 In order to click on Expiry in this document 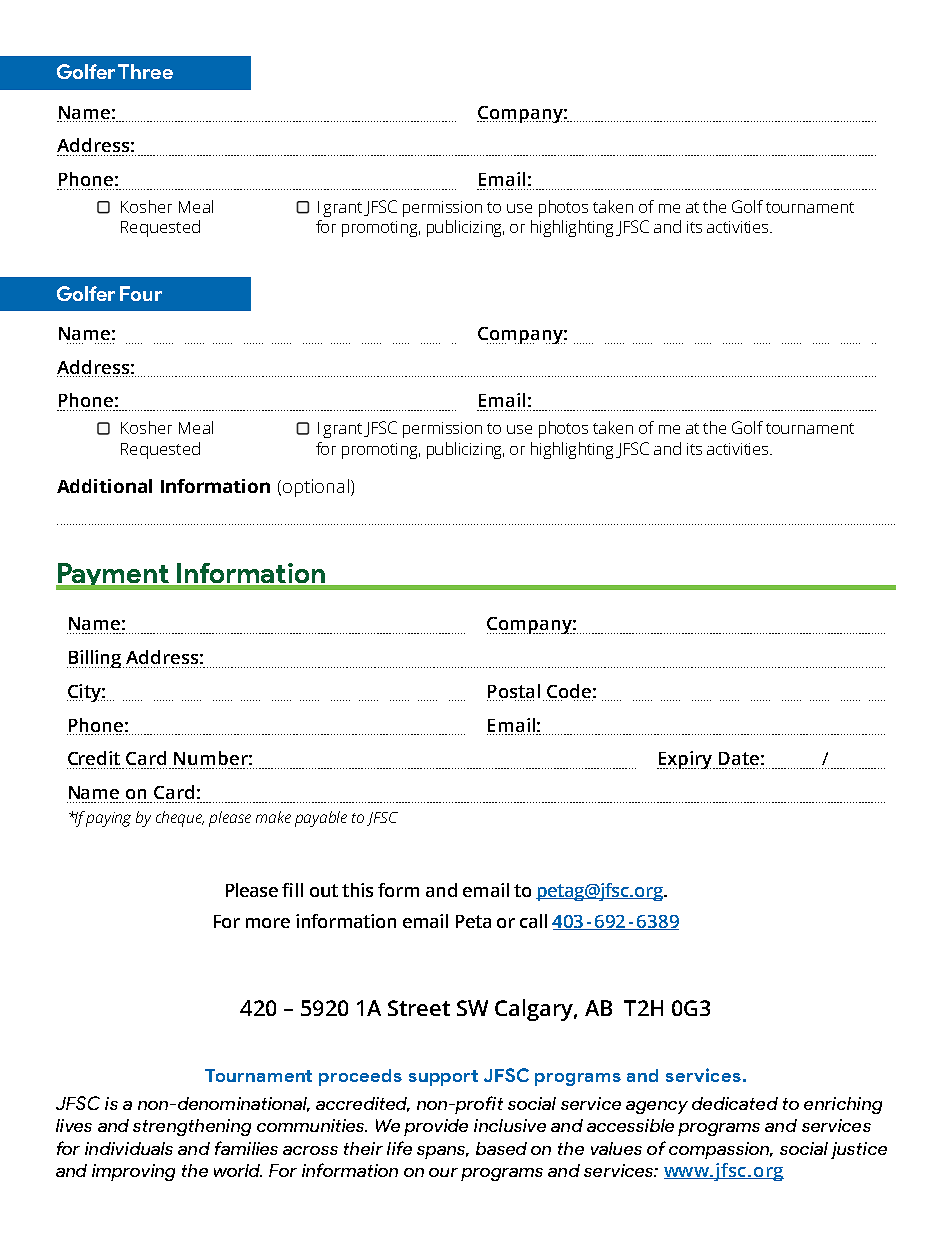, I will do `click(686, 760)`.
